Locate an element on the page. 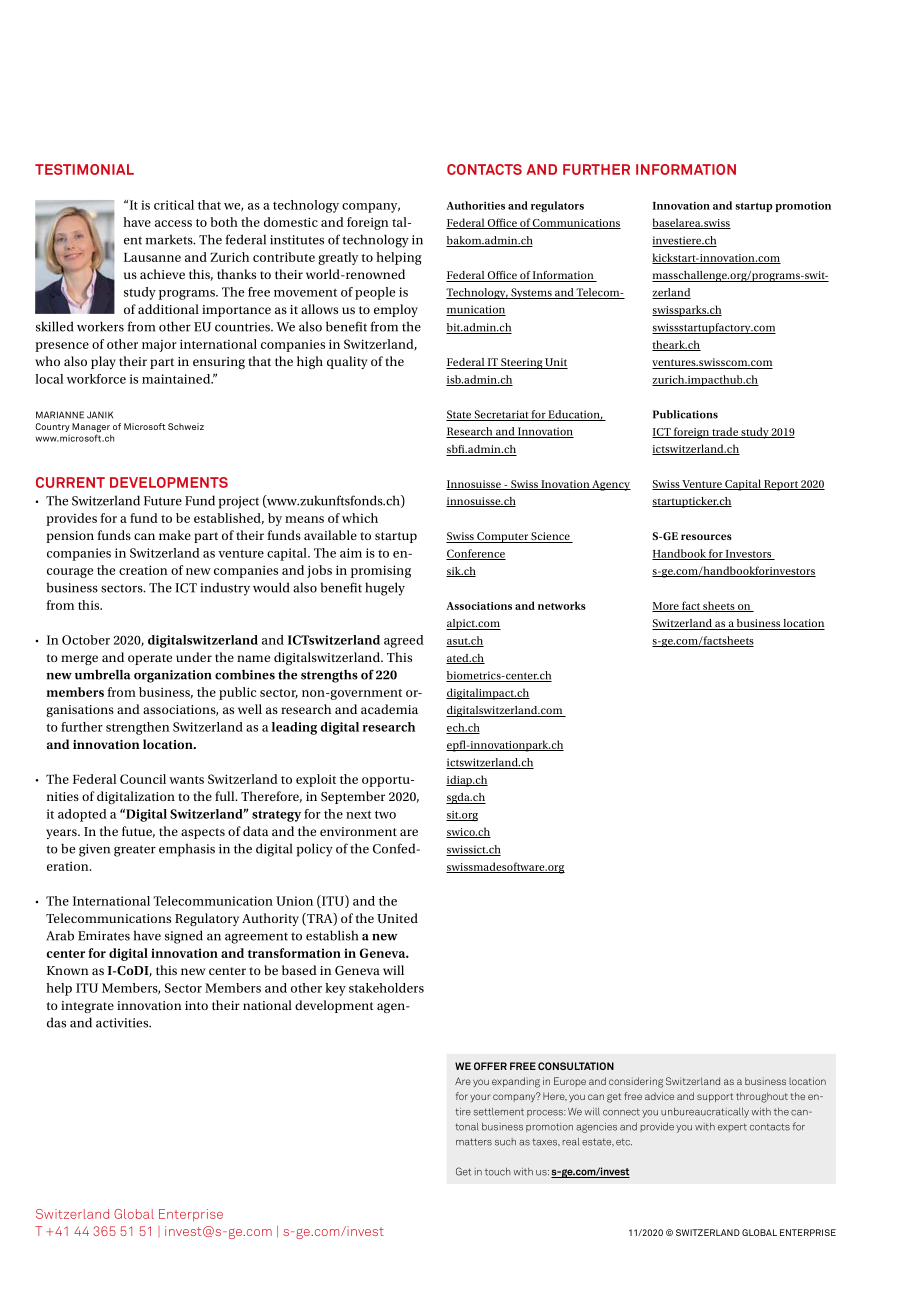 Image resolution: width=924 pixels, height=1308 pixels. integrate is located at coordinates (87, 1007).
